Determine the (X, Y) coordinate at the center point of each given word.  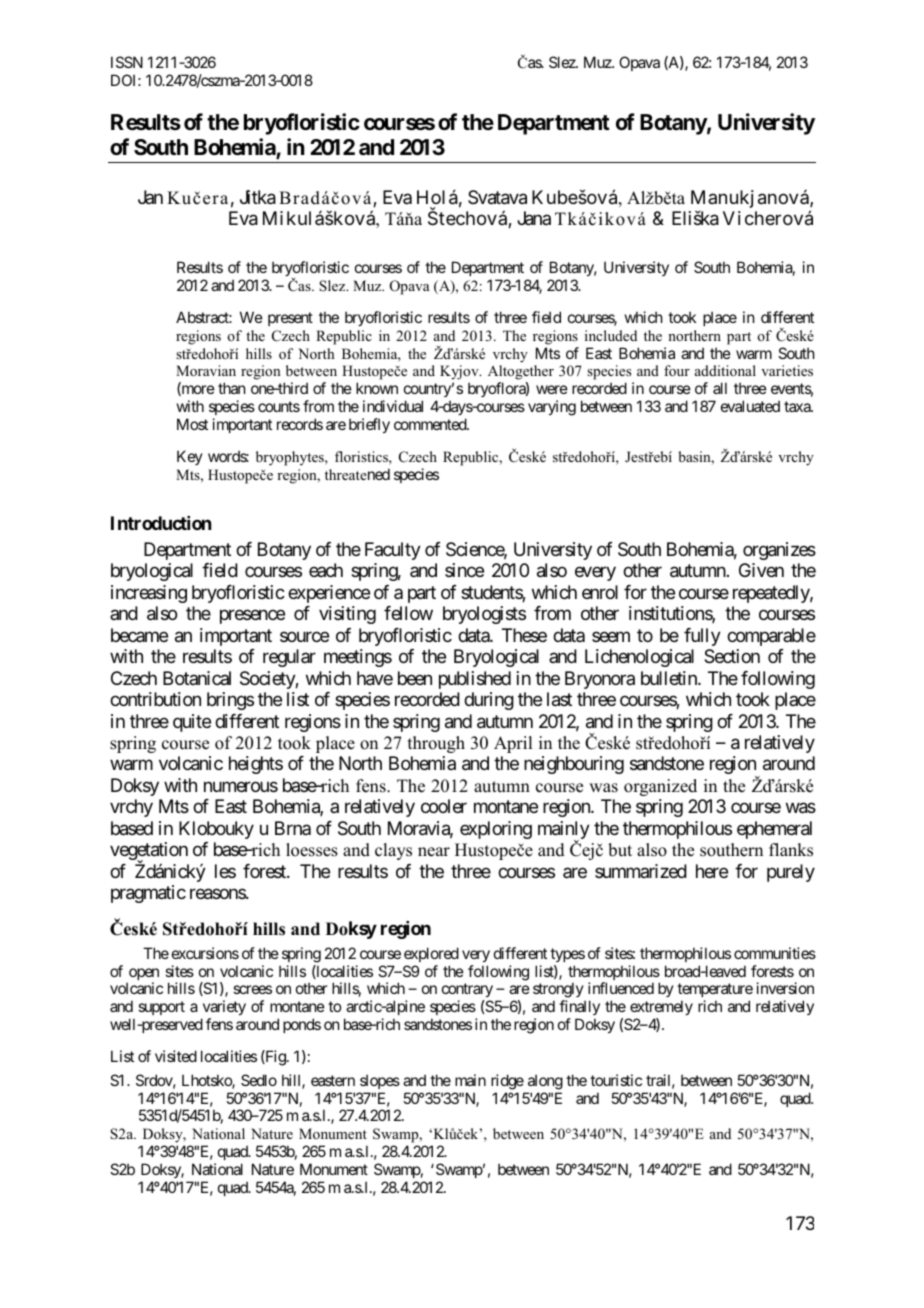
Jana (534, 218)
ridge (507, 1082)
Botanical (197, 678)
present (290, 319)
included (611, 335)
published (475, 680)
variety (223, 1009)
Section (732, 656)
